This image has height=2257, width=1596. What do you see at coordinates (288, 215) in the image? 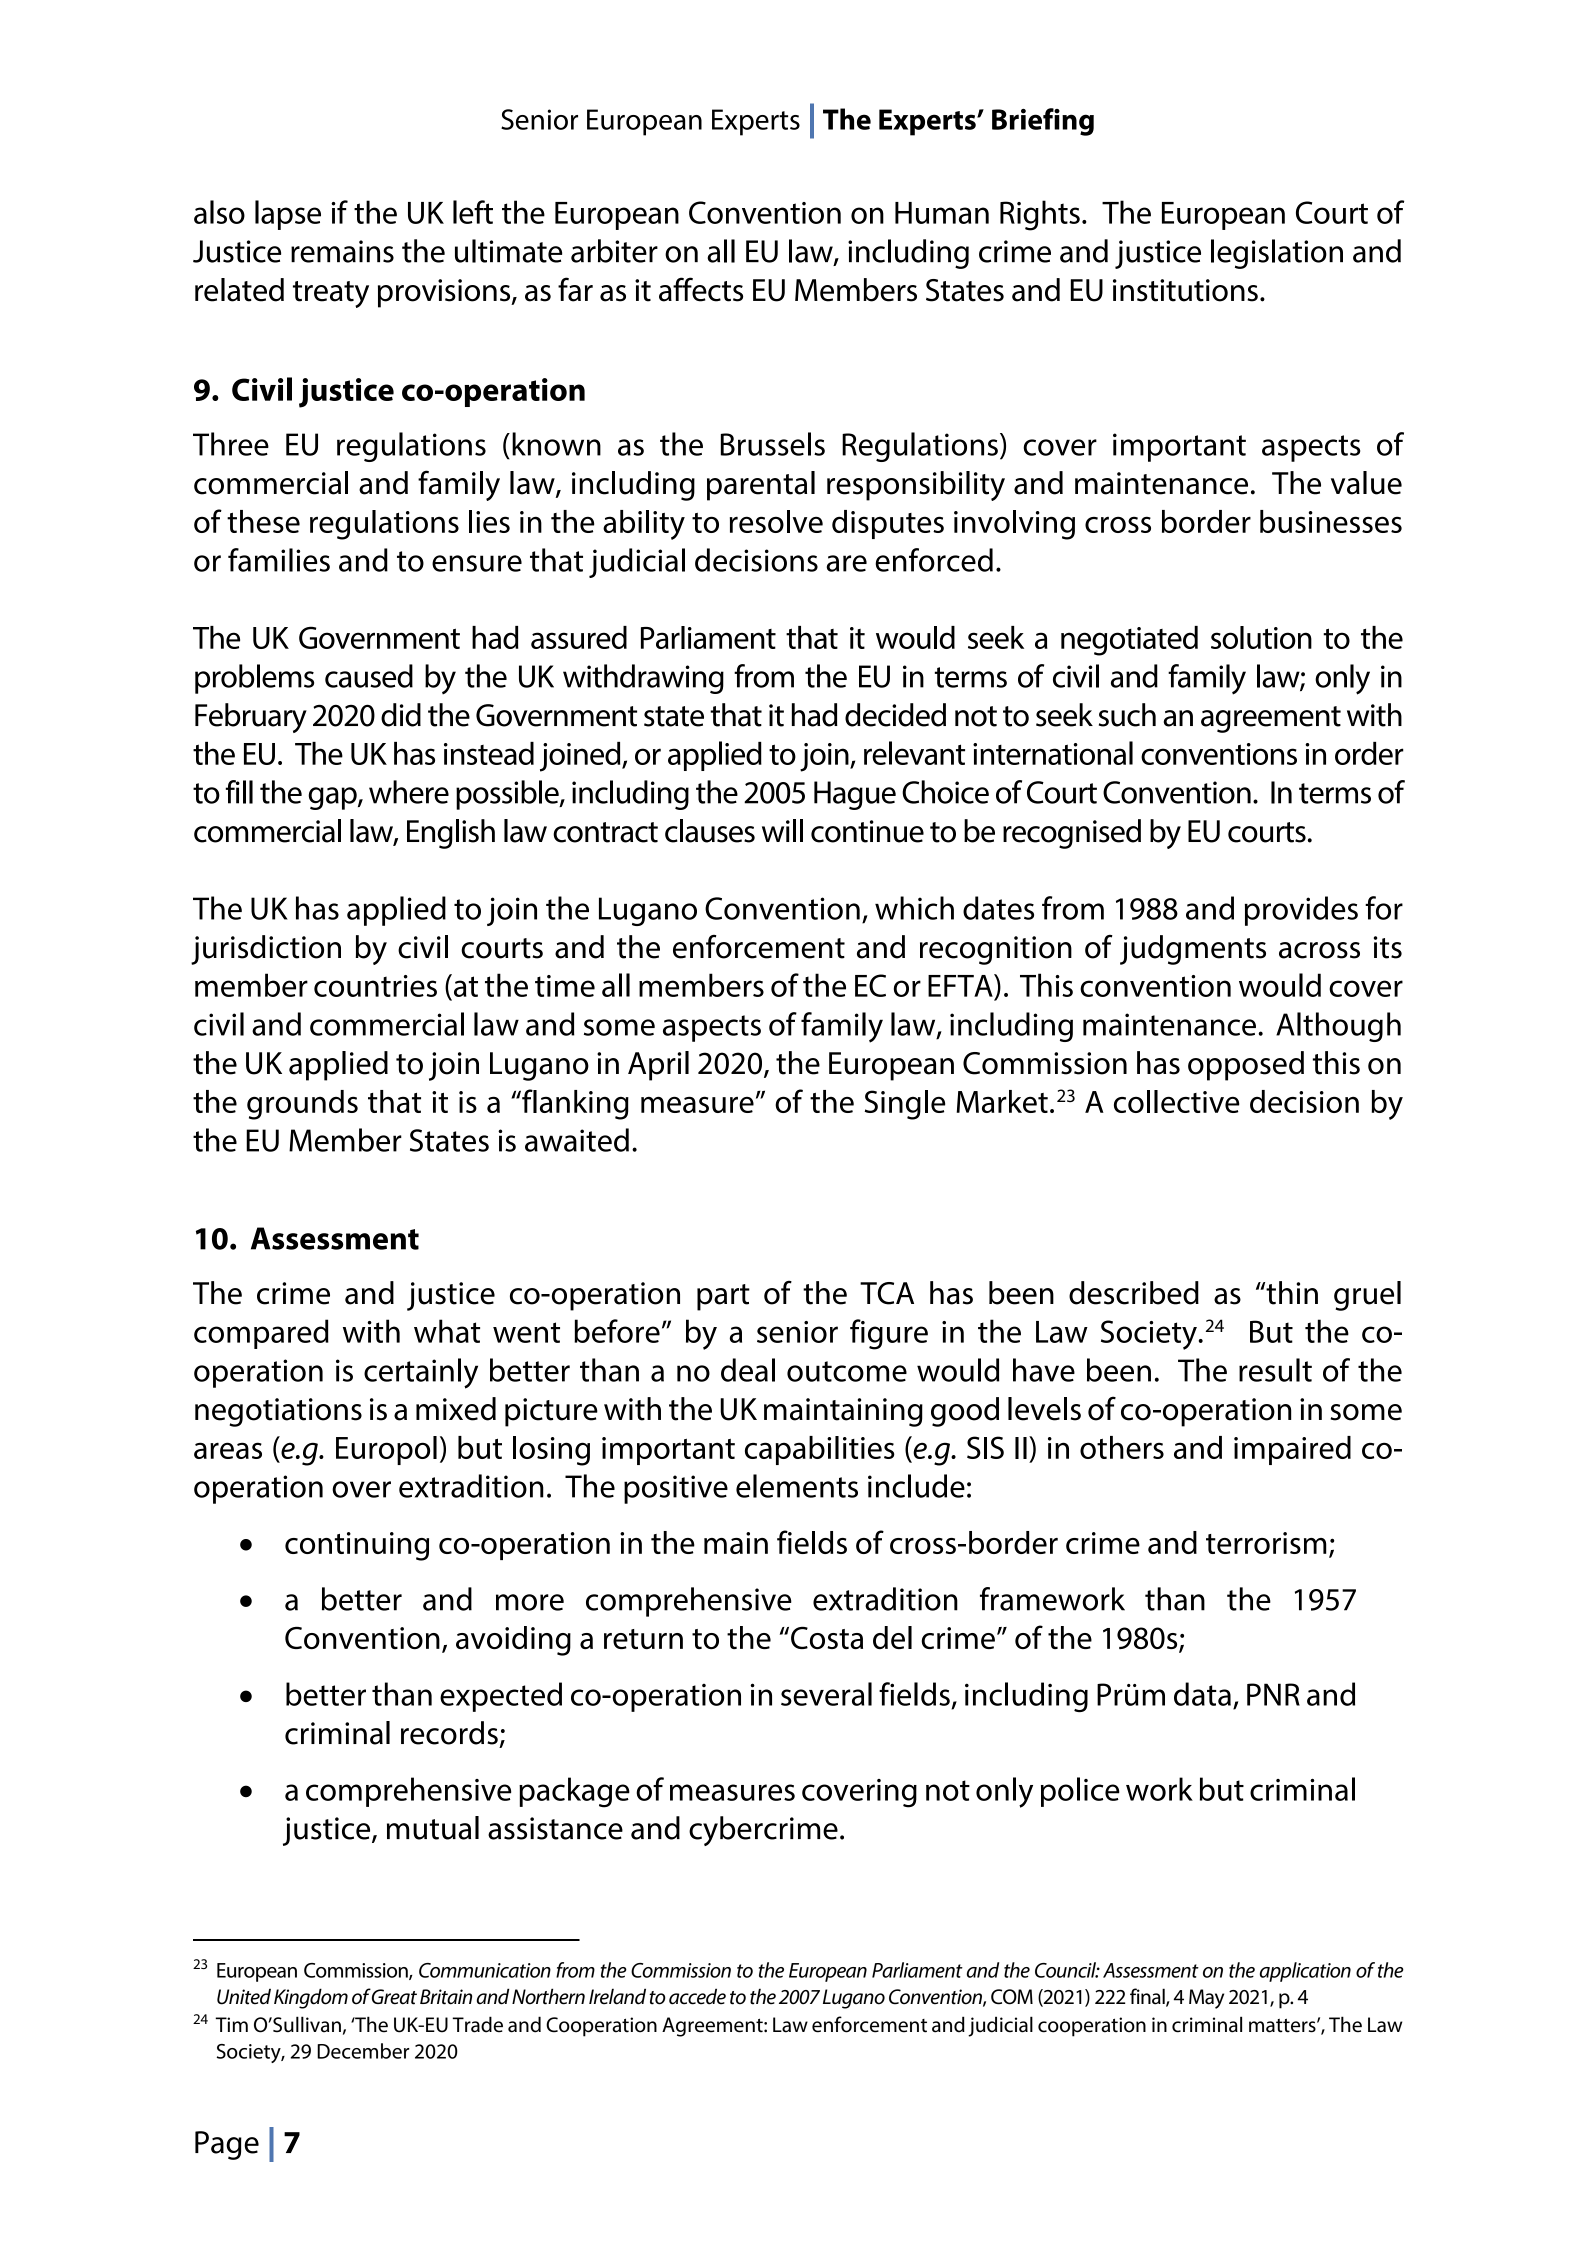
I see `lapse` at bounding box center [288, 215].
